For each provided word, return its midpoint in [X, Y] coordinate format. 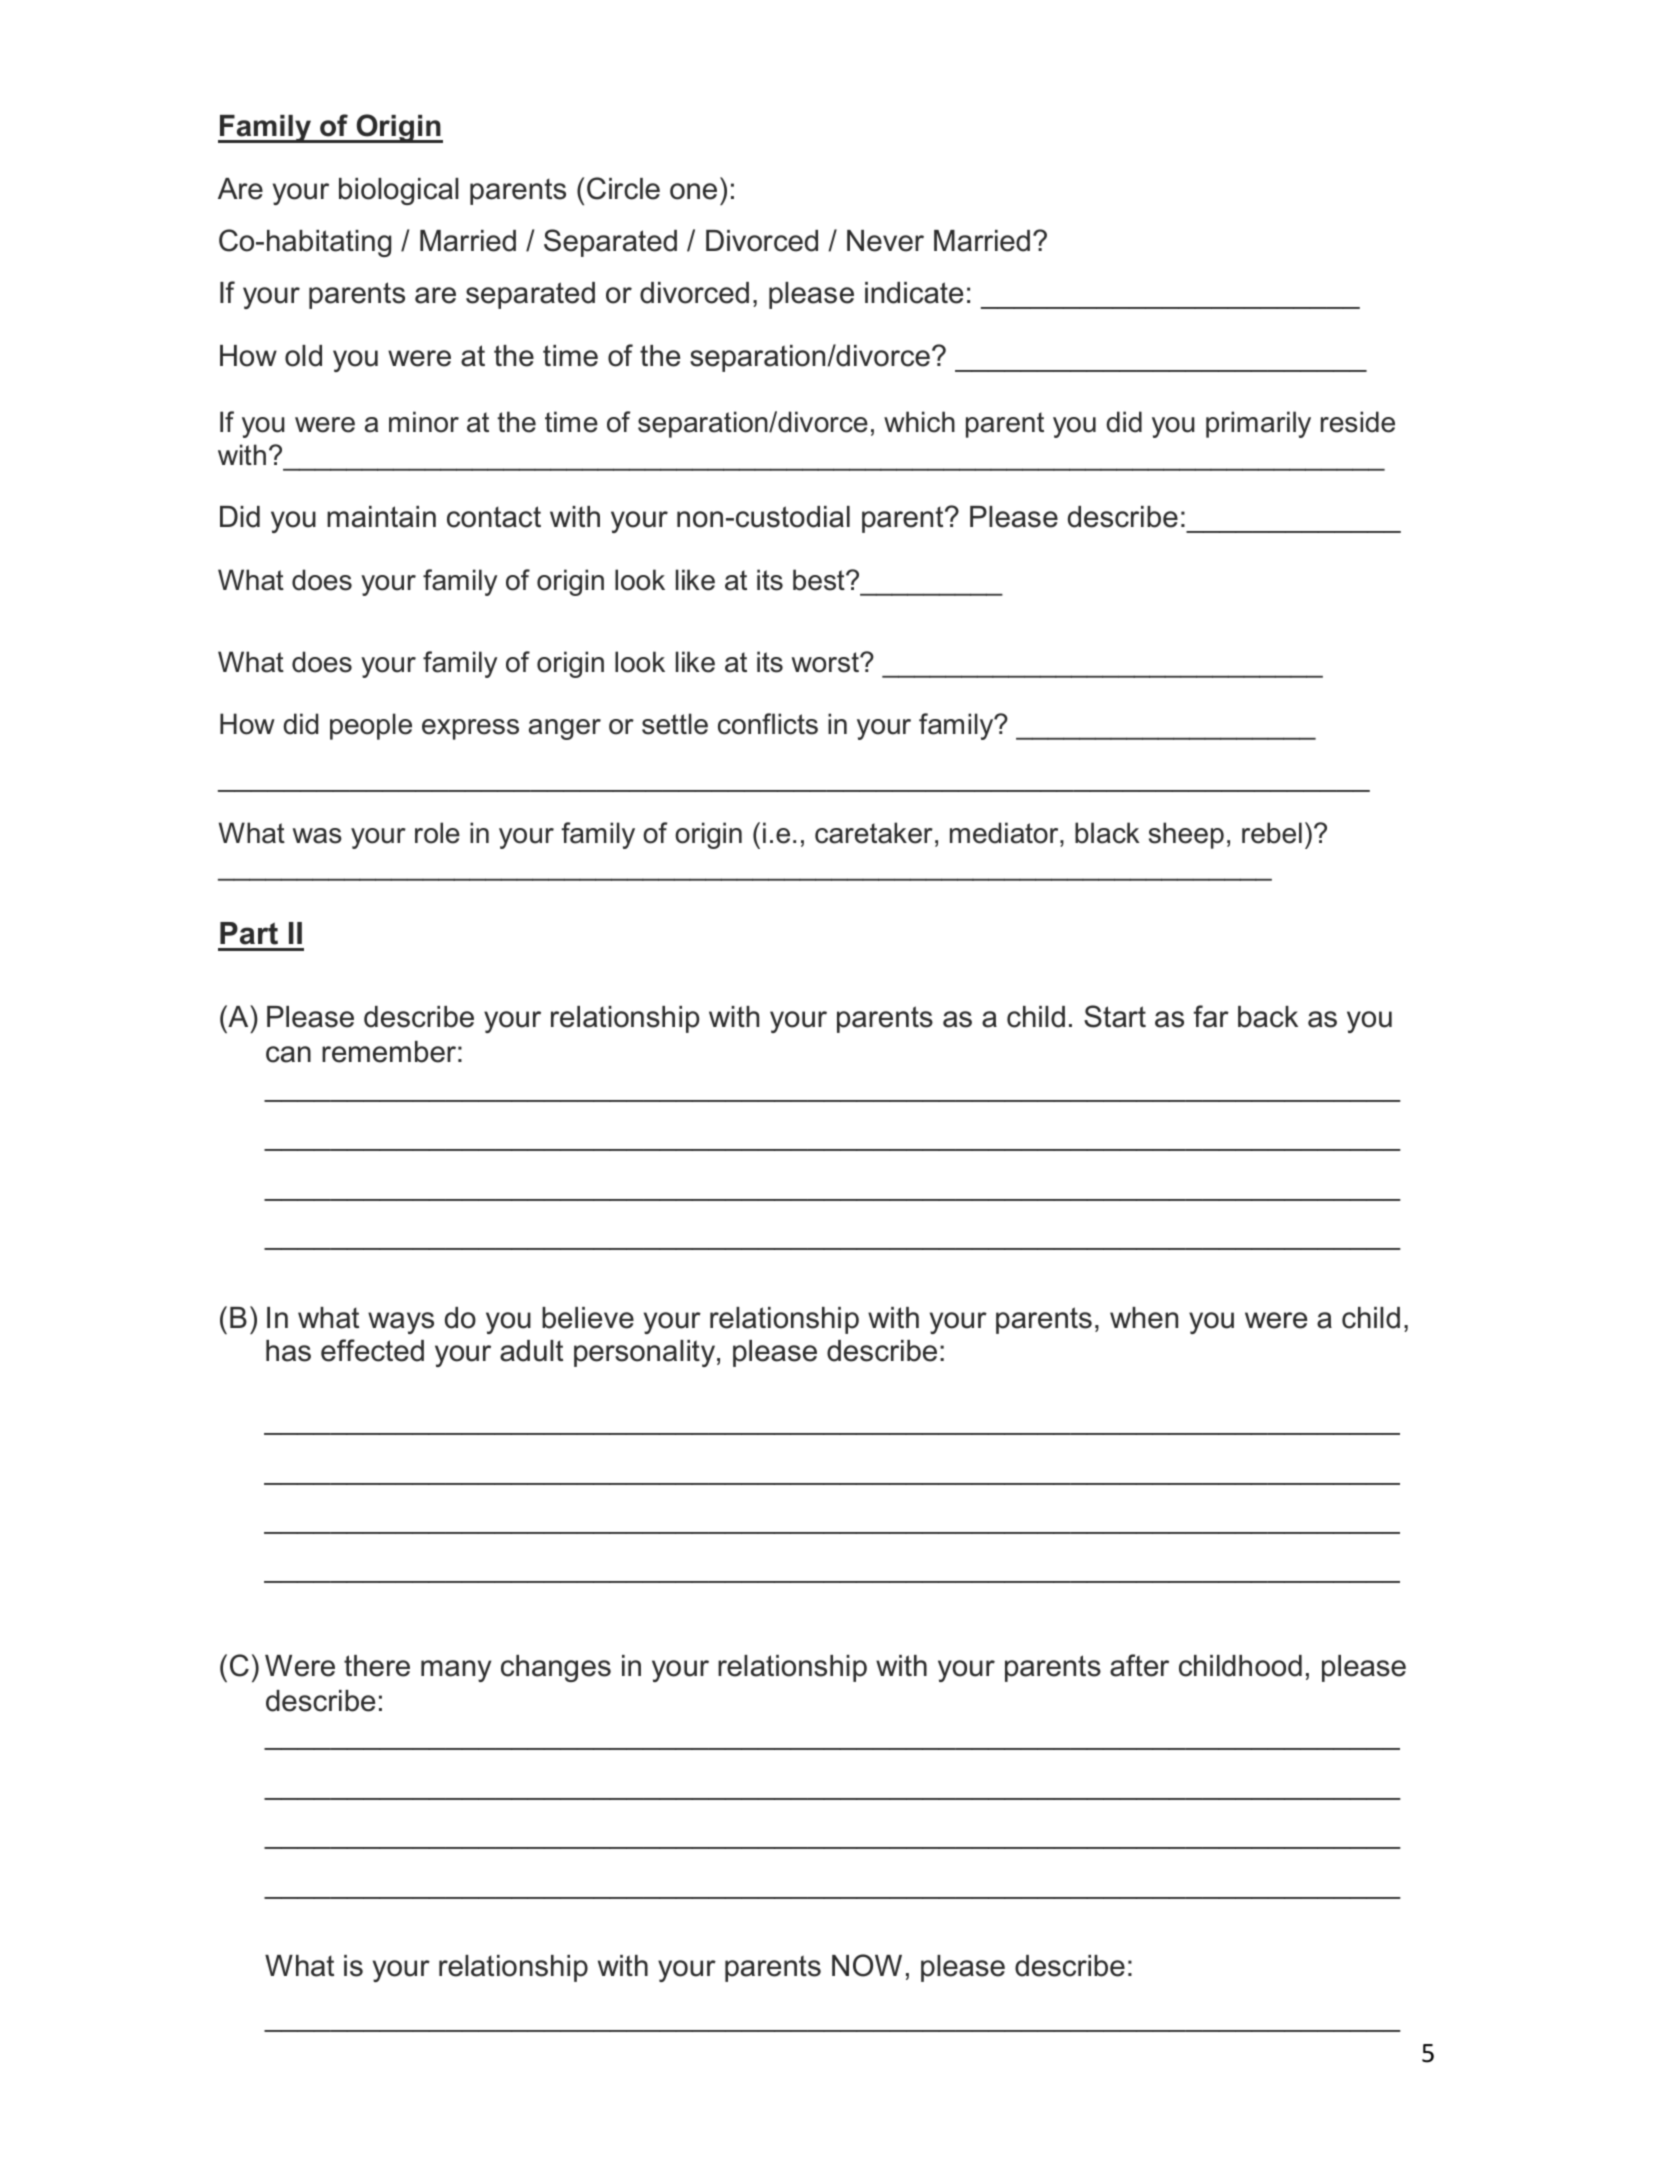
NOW [867, 1965]
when [1144, 1318]
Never [885, 241]
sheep [1186, 835]
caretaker [874, 833]
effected [372, 1350]
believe [588, 1318]
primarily [1258, 424]
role [437, 833]
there [377, 1666]
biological [399, 191]
